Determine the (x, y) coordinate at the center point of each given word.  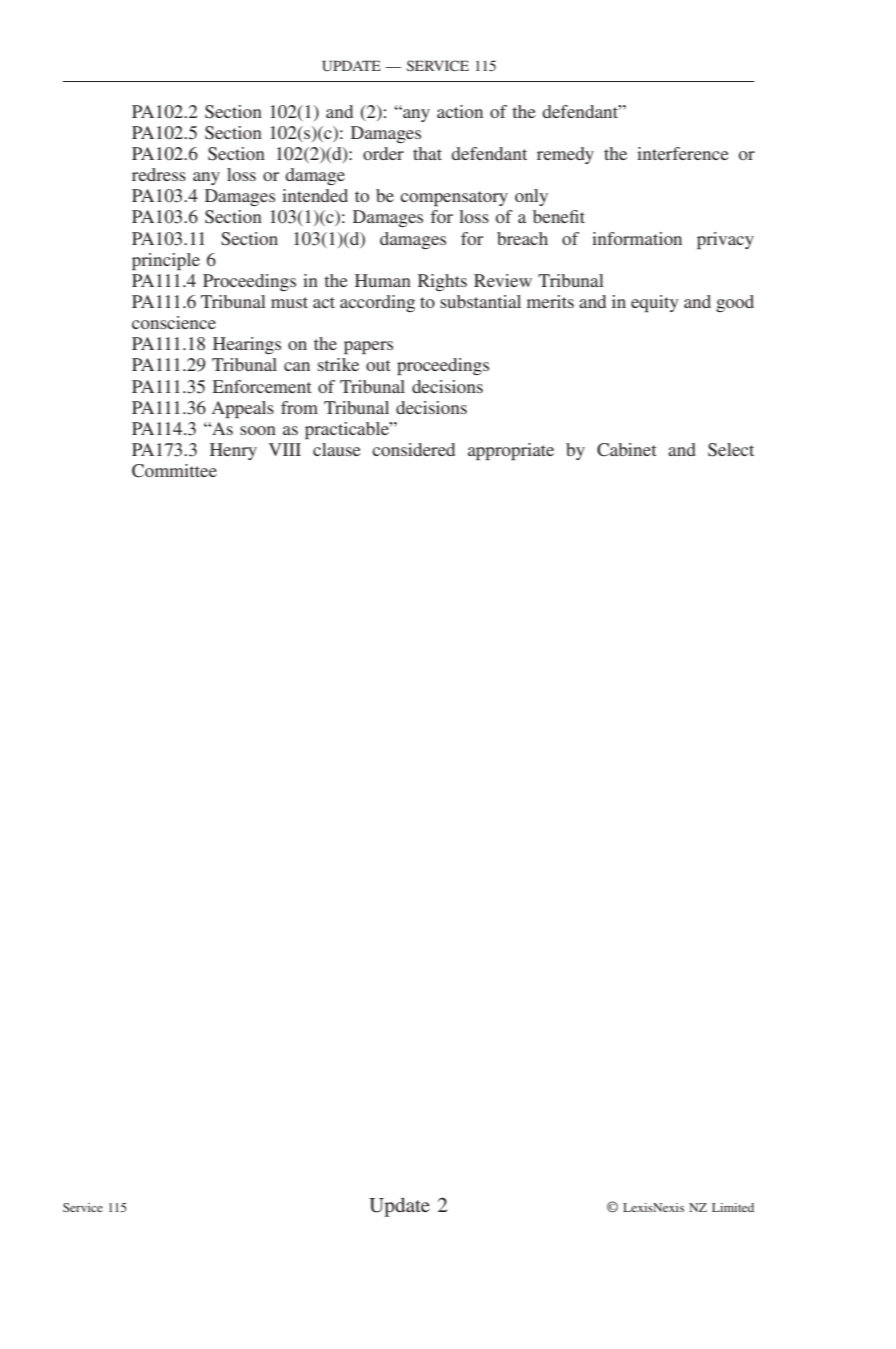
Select (731, 450)
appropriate (511, 451)
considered (413, 449)
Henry (233, 451)
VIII (285, 449)
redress (159, 174)
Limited (733, 1207)
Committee (174, 471)
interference (683, 153)
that (427, 153)
